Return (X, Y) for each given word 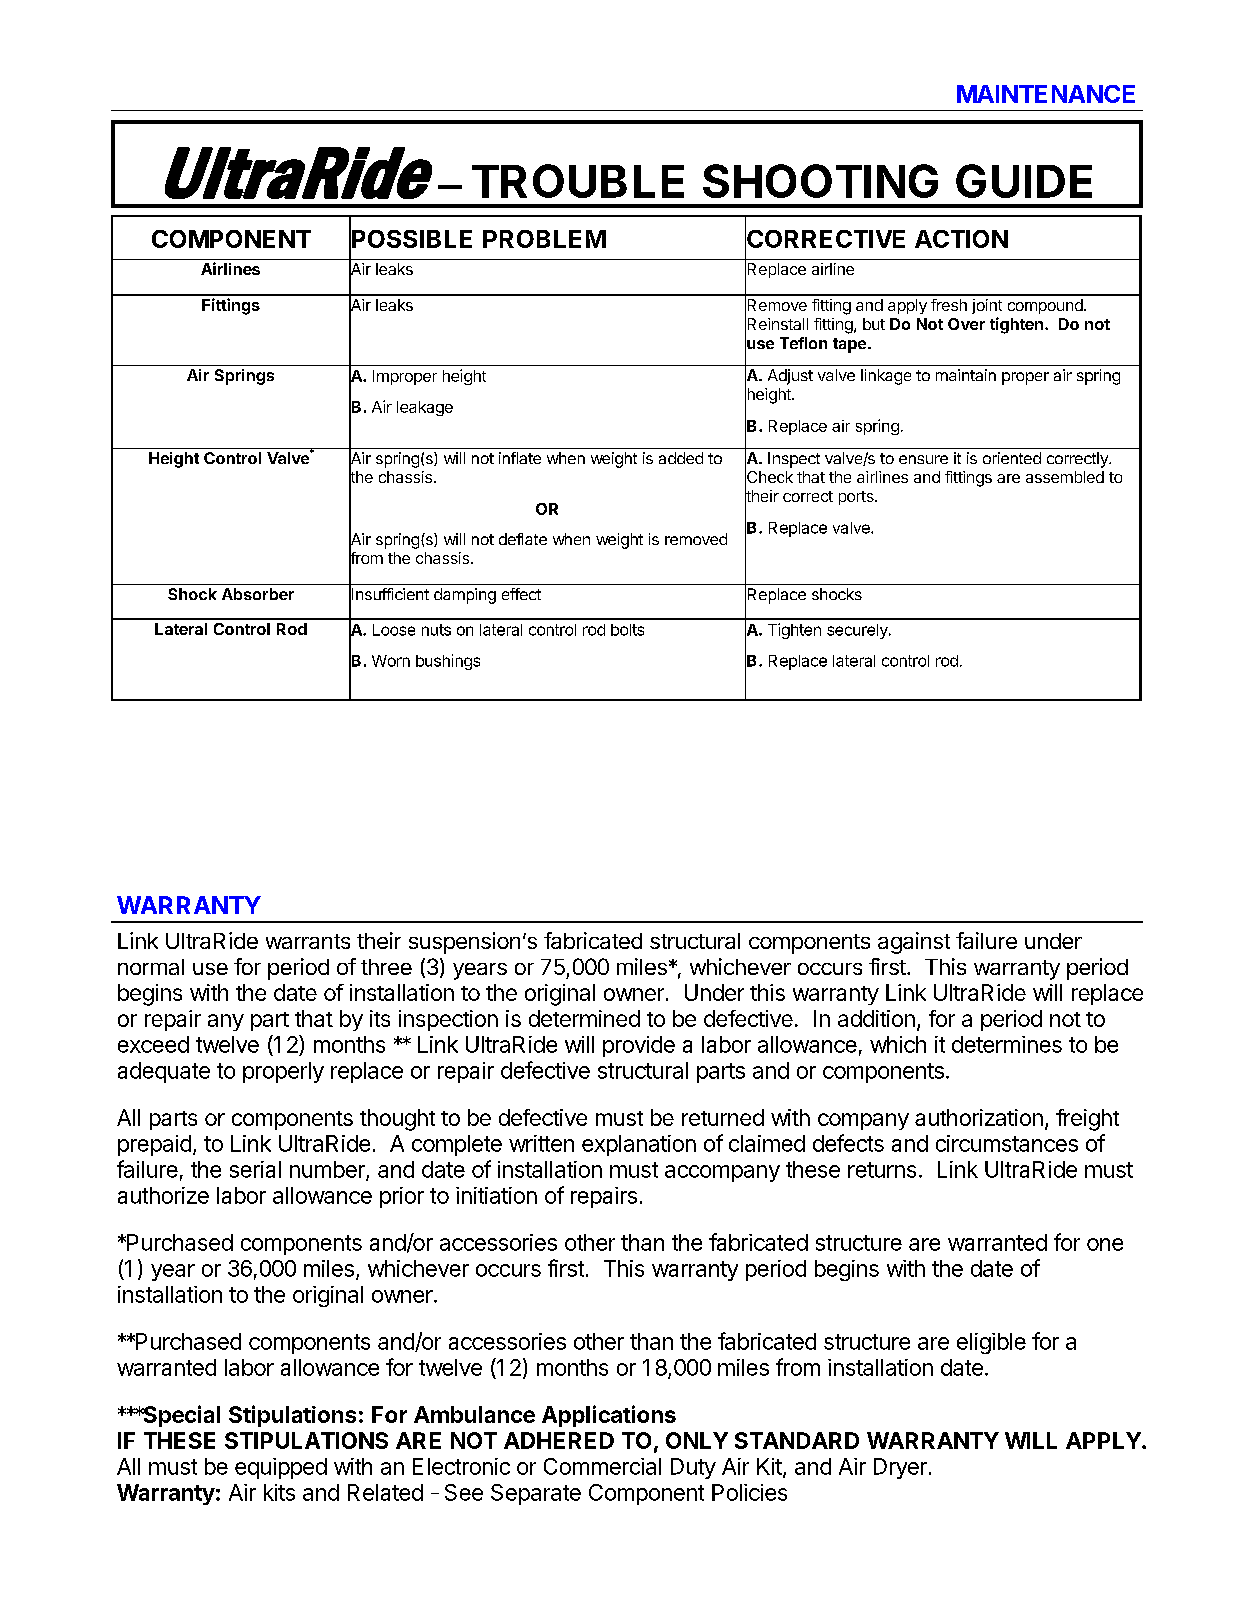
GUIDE (1024, 181)
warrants (308, 941)
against (914, 943)
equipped (281, 1468)
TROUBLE (578, 181)
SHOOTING (820, 181)
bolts (627, 630)
